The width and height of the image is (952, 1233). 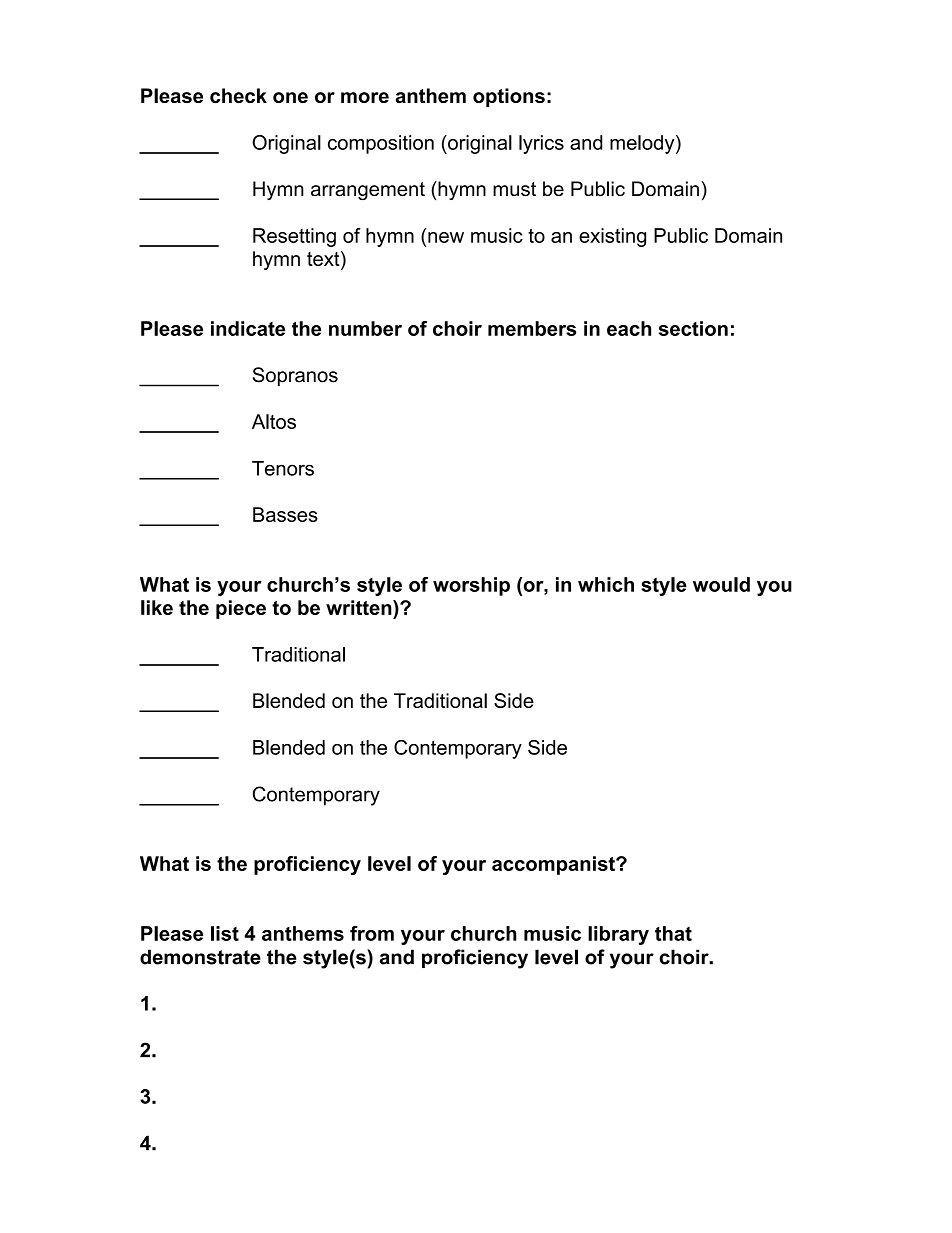 I want to click on number, so click(x=365, y=328).
